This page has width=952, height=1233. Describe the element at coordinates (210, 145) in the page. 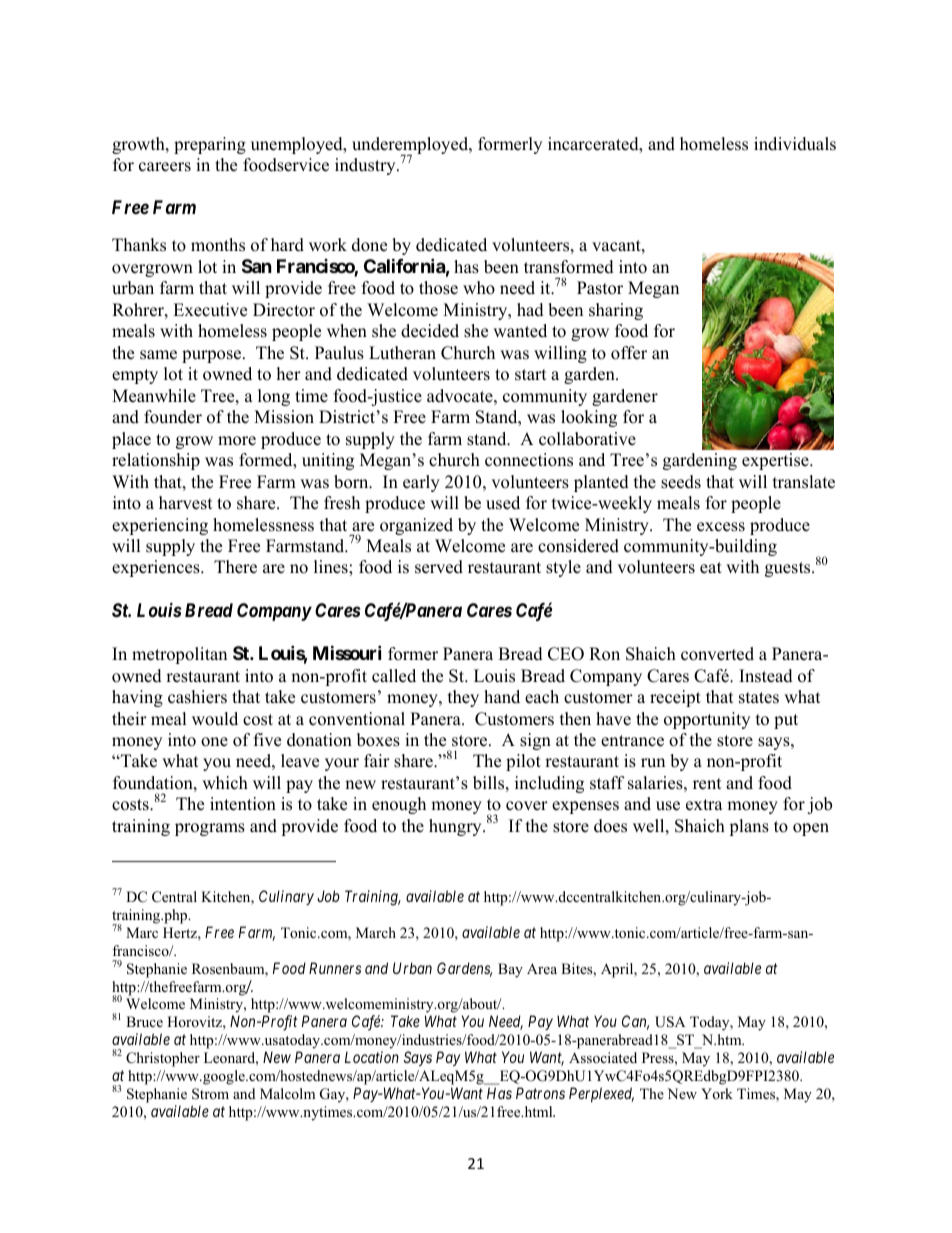

I see `preparing` at that location.
